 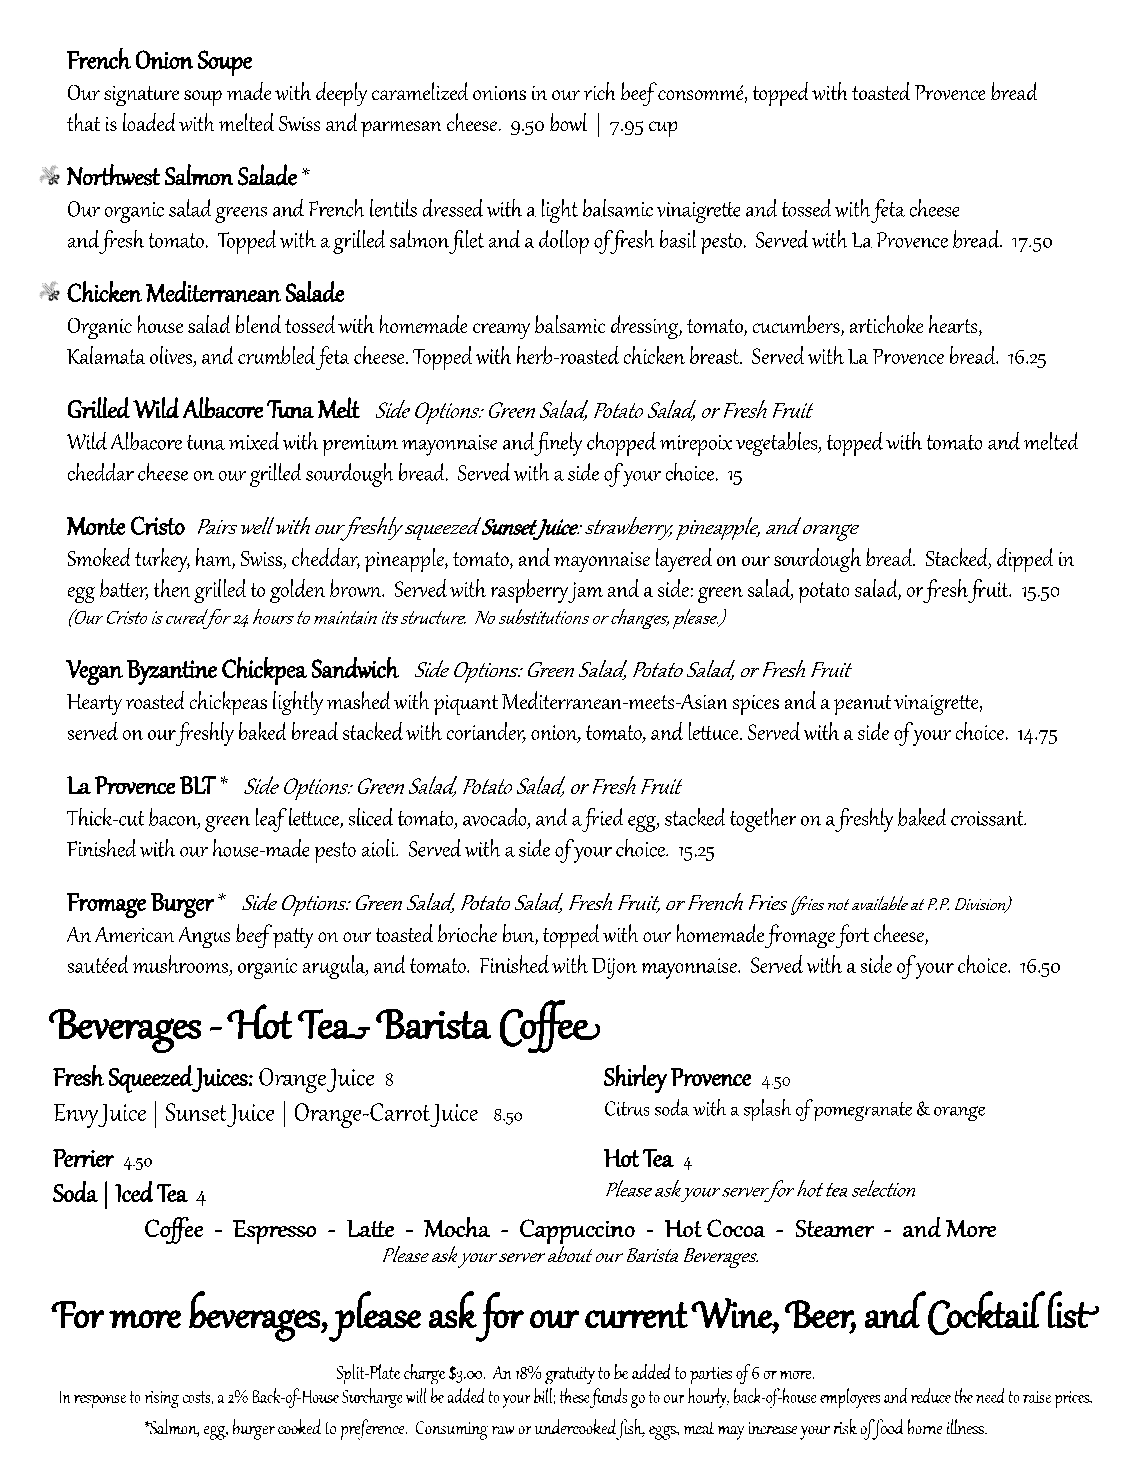 What do you see at coordinates (149, 122) in the screenshot?
I see `loaded` at bounding box center [149, 122].
